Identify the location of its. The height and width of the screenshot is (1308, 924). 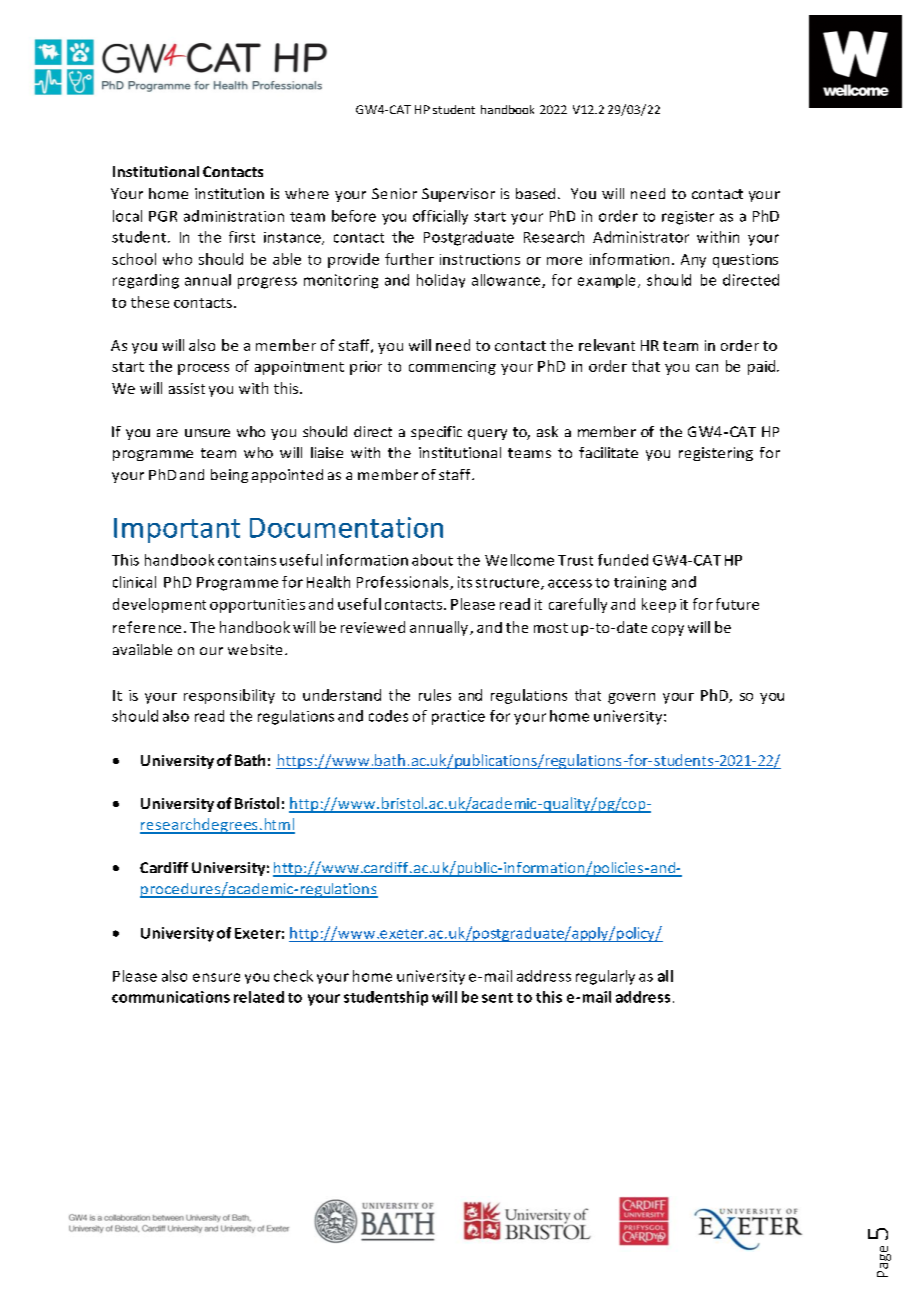
(465, 582).
